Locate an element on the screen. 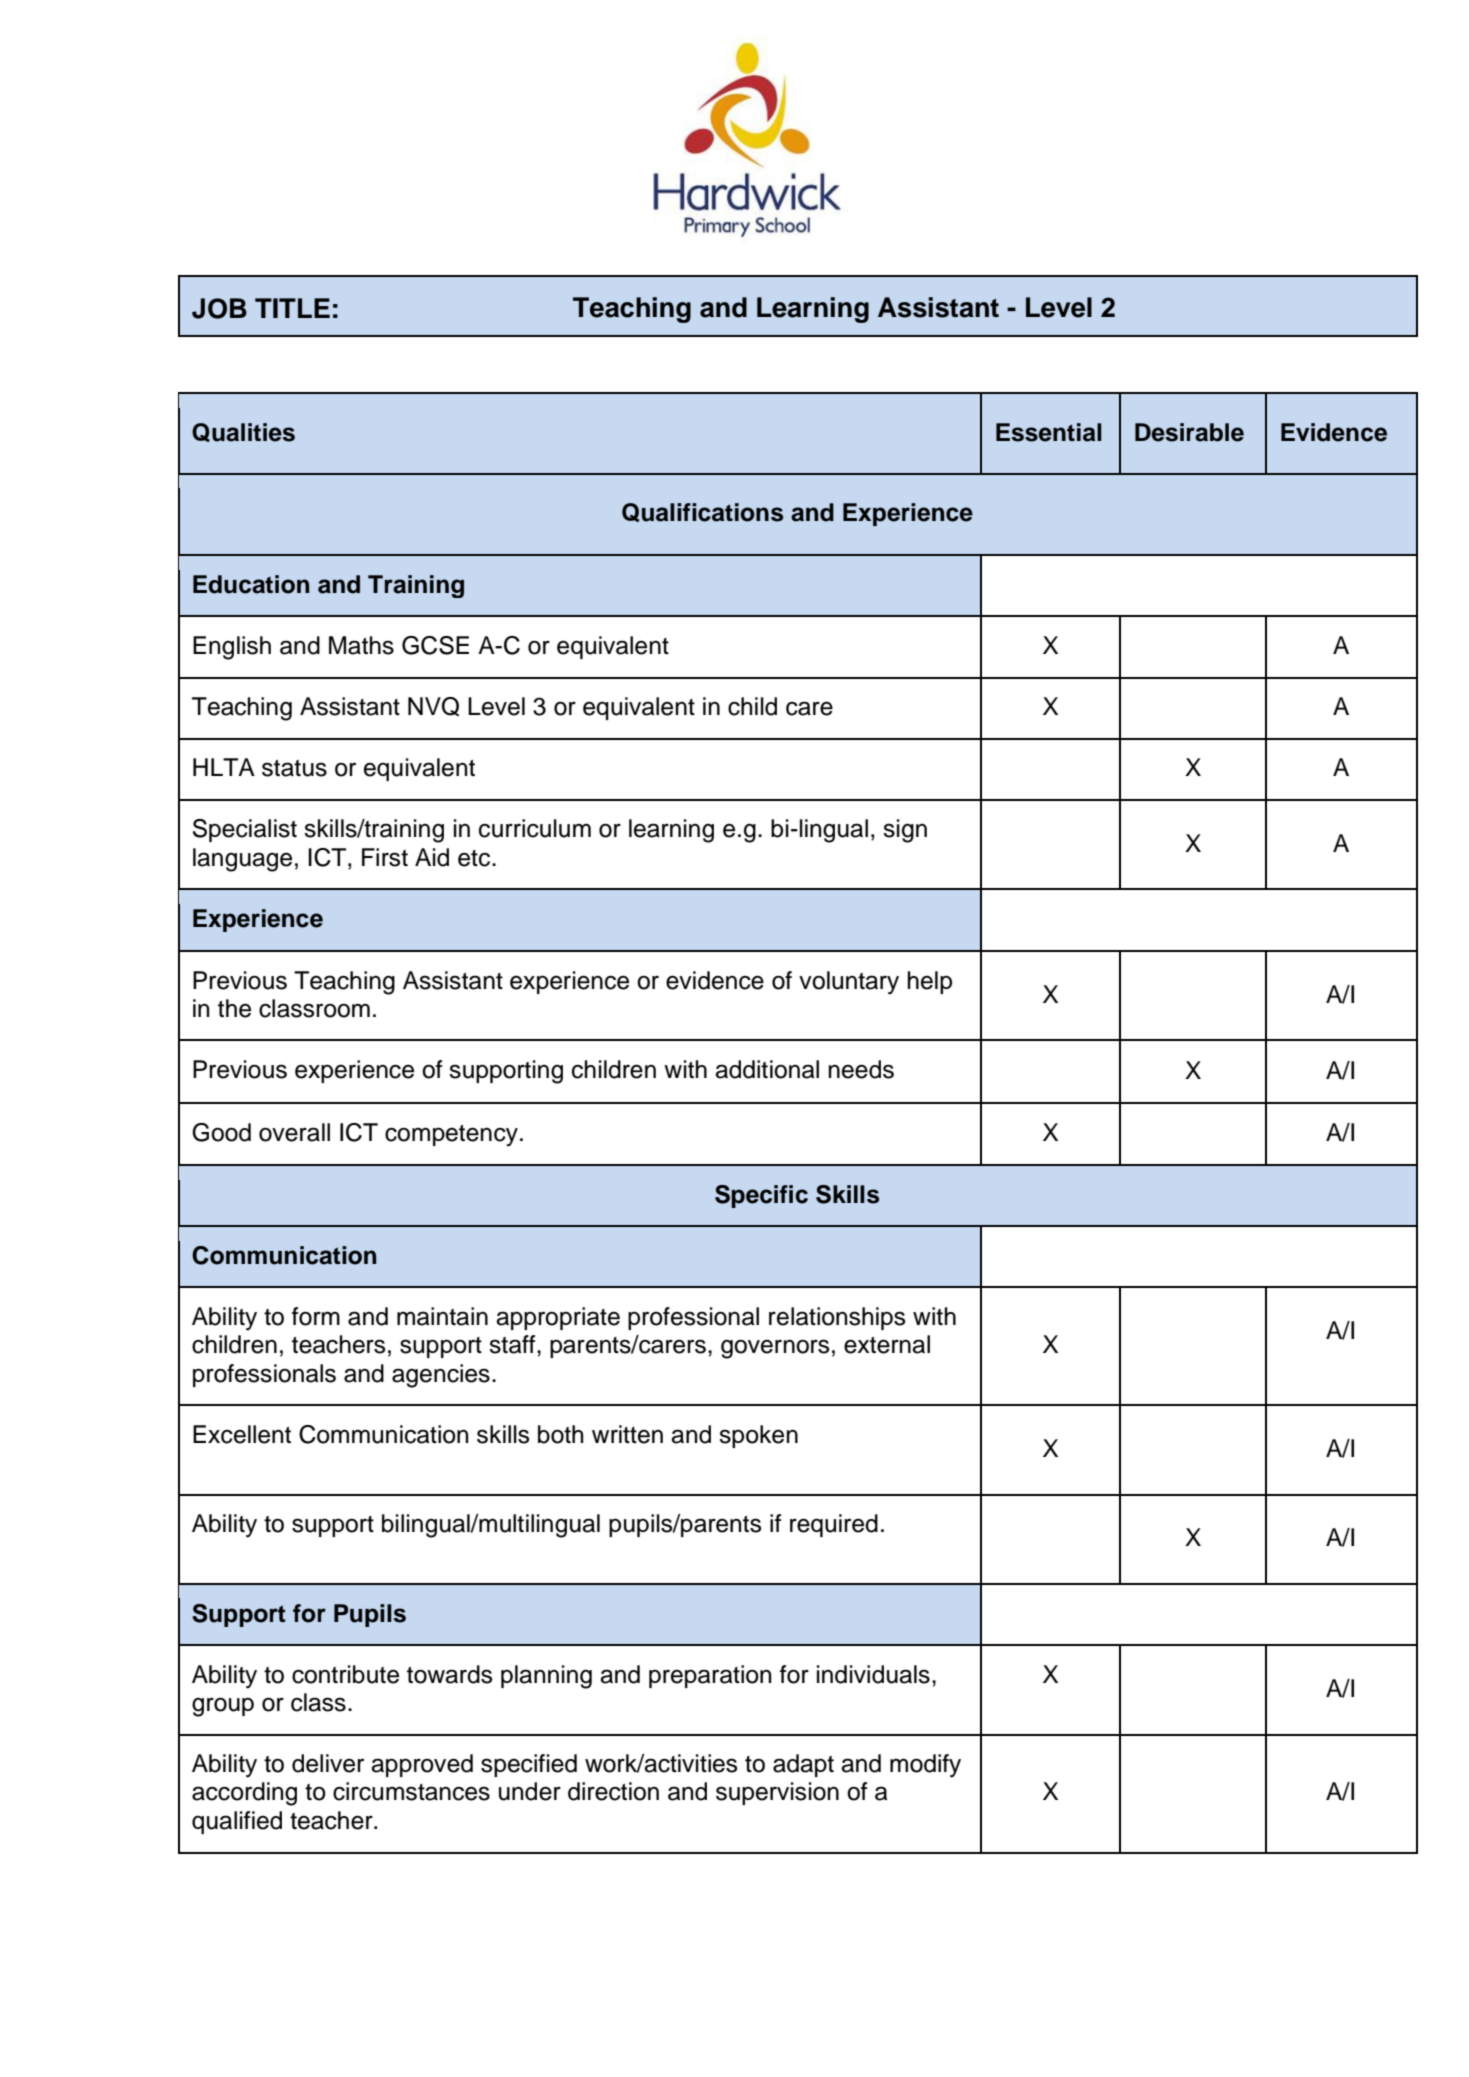 Image resolution: width=1469 pixels, height=2077 pixels. sign is located at coordinates (905, 831).
